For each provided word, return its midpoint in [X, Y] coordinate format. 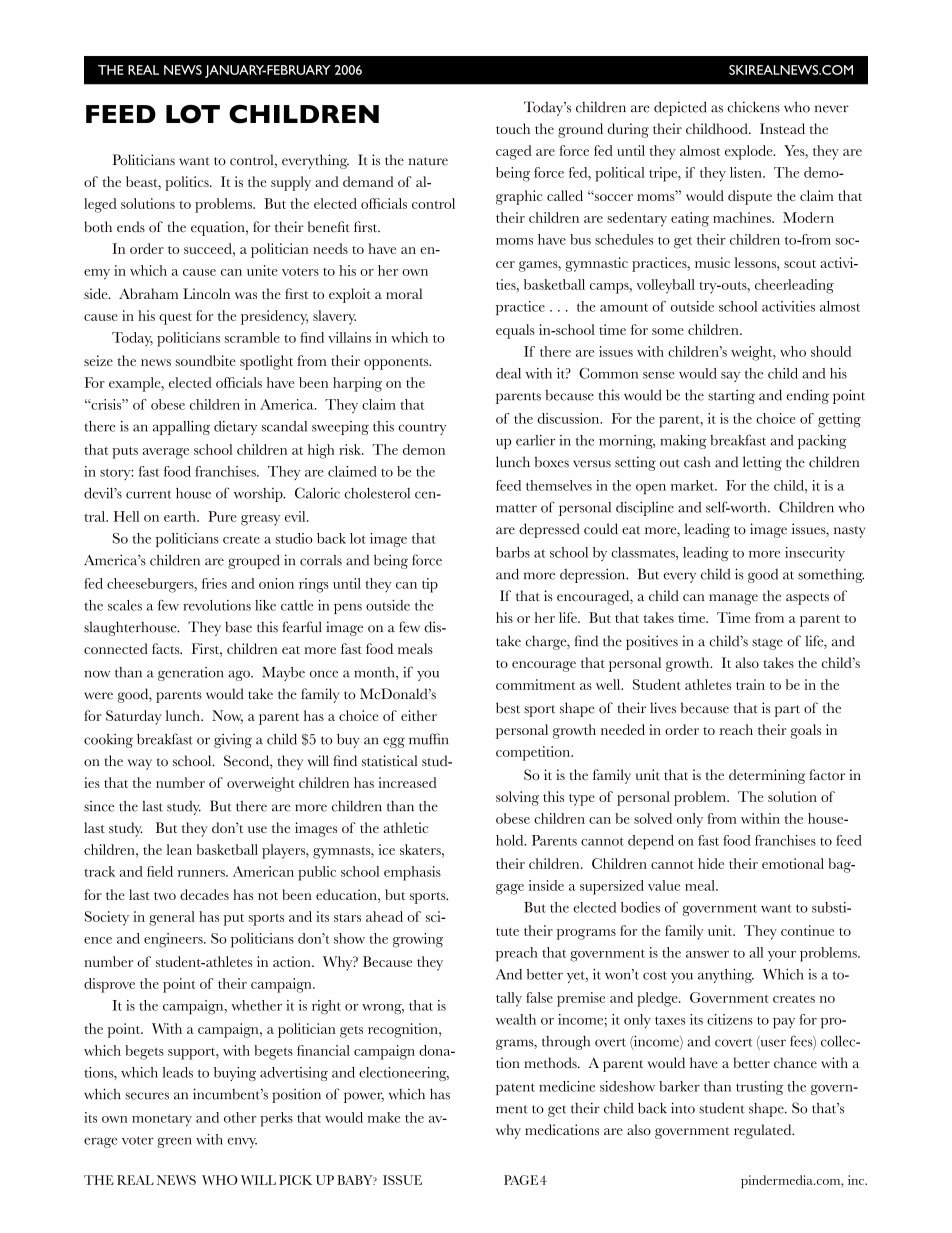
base [238, 627]
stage [767, 644]
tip [430, 585]
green [174, 1142]
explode [750, 152]
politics [188, 183]
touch [513, 128]
